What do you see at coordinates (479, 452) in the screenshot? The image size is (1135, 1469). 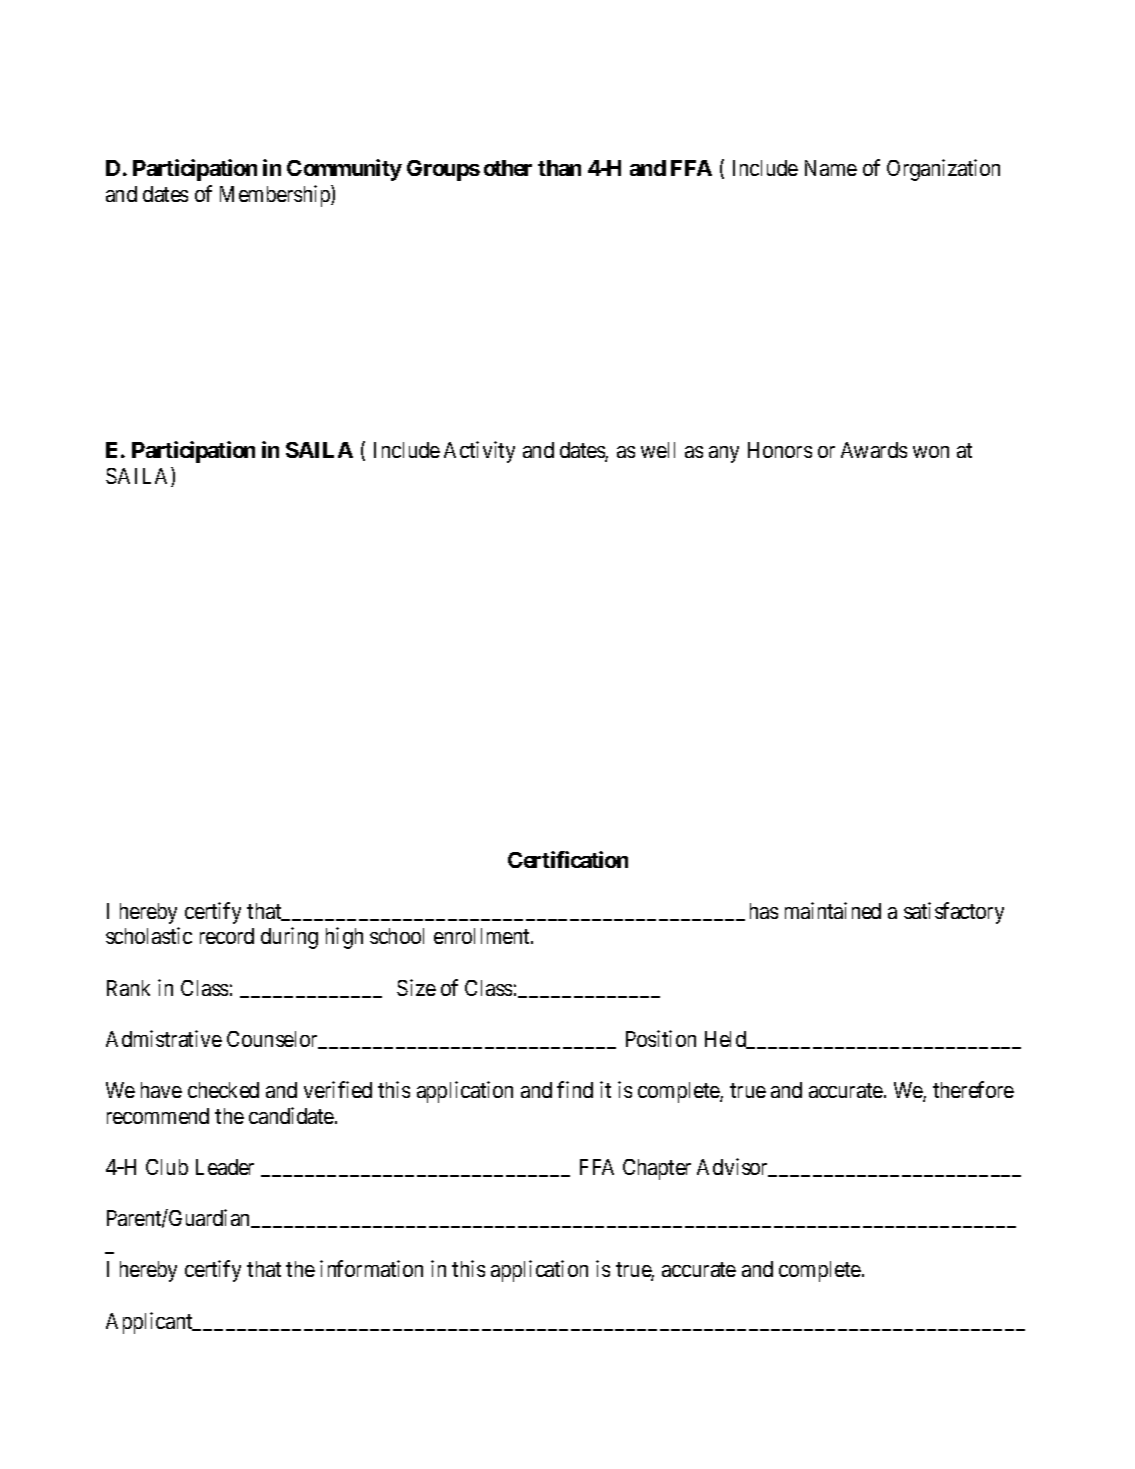 I see `Activity` at bounding box center [479, 452].
